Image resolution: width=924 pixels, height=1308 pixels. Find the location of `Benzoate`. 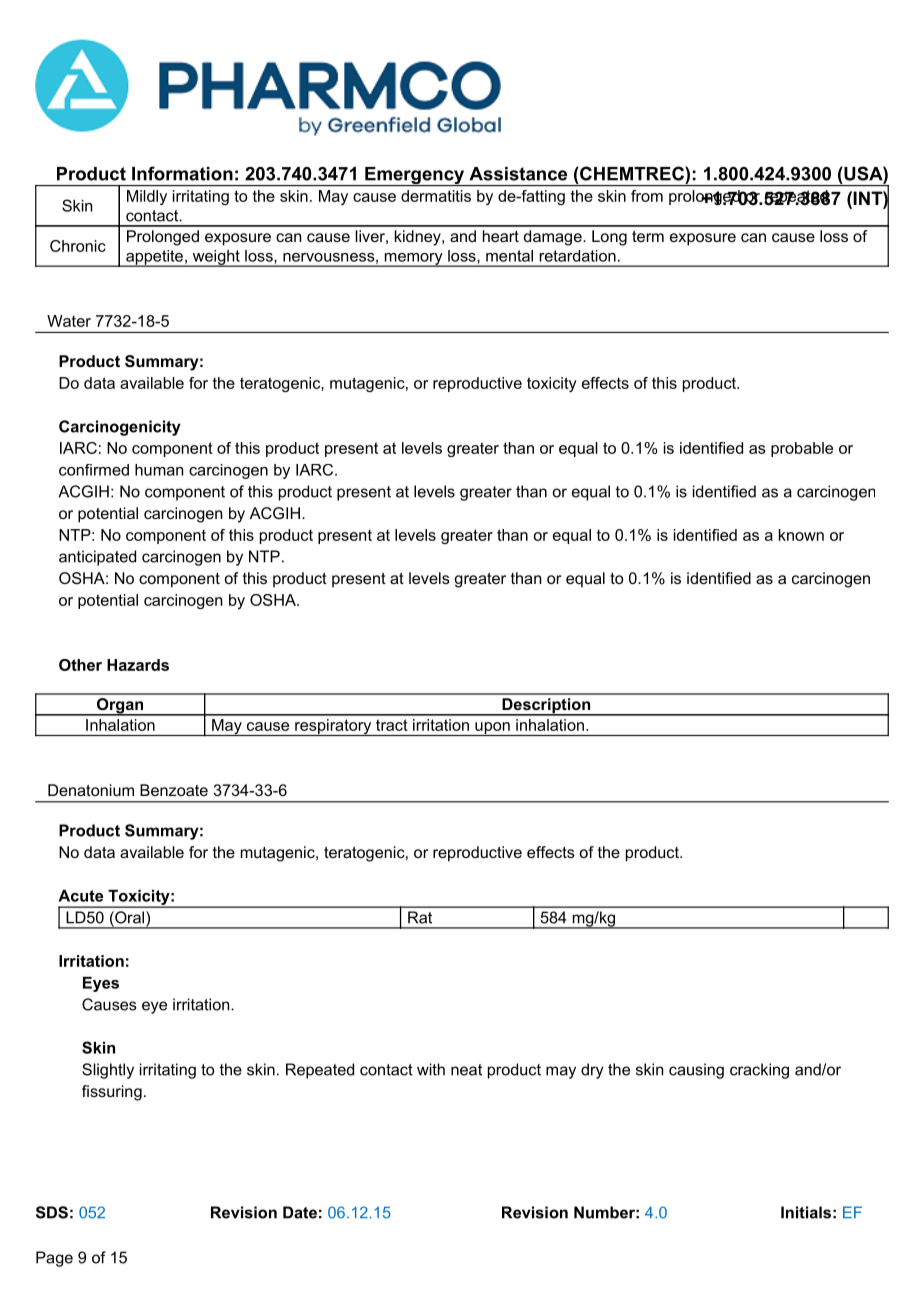

Benzoate is located at coordinates (174, 790).
